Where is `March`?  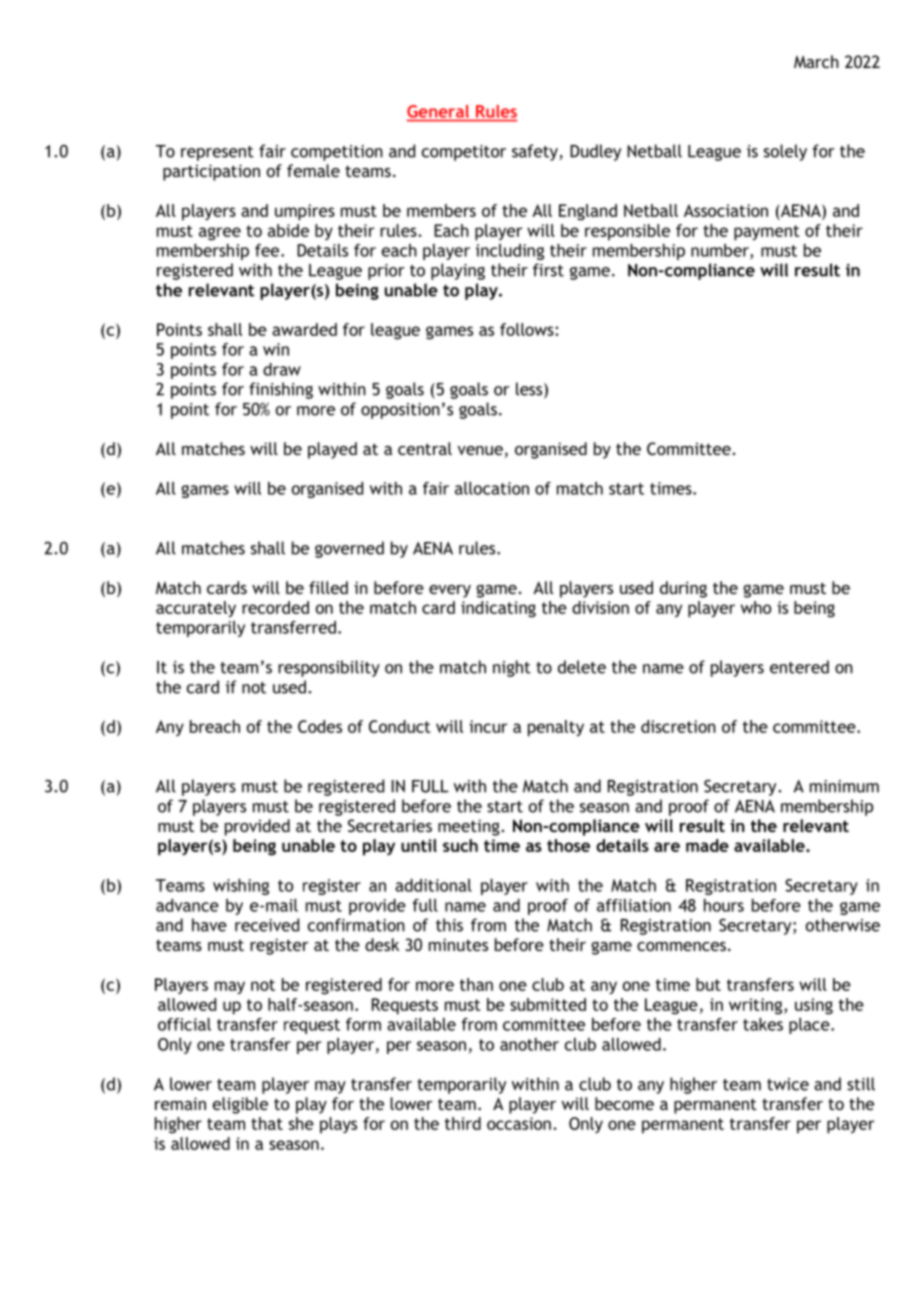 March is located at coordinates (816, 61).
